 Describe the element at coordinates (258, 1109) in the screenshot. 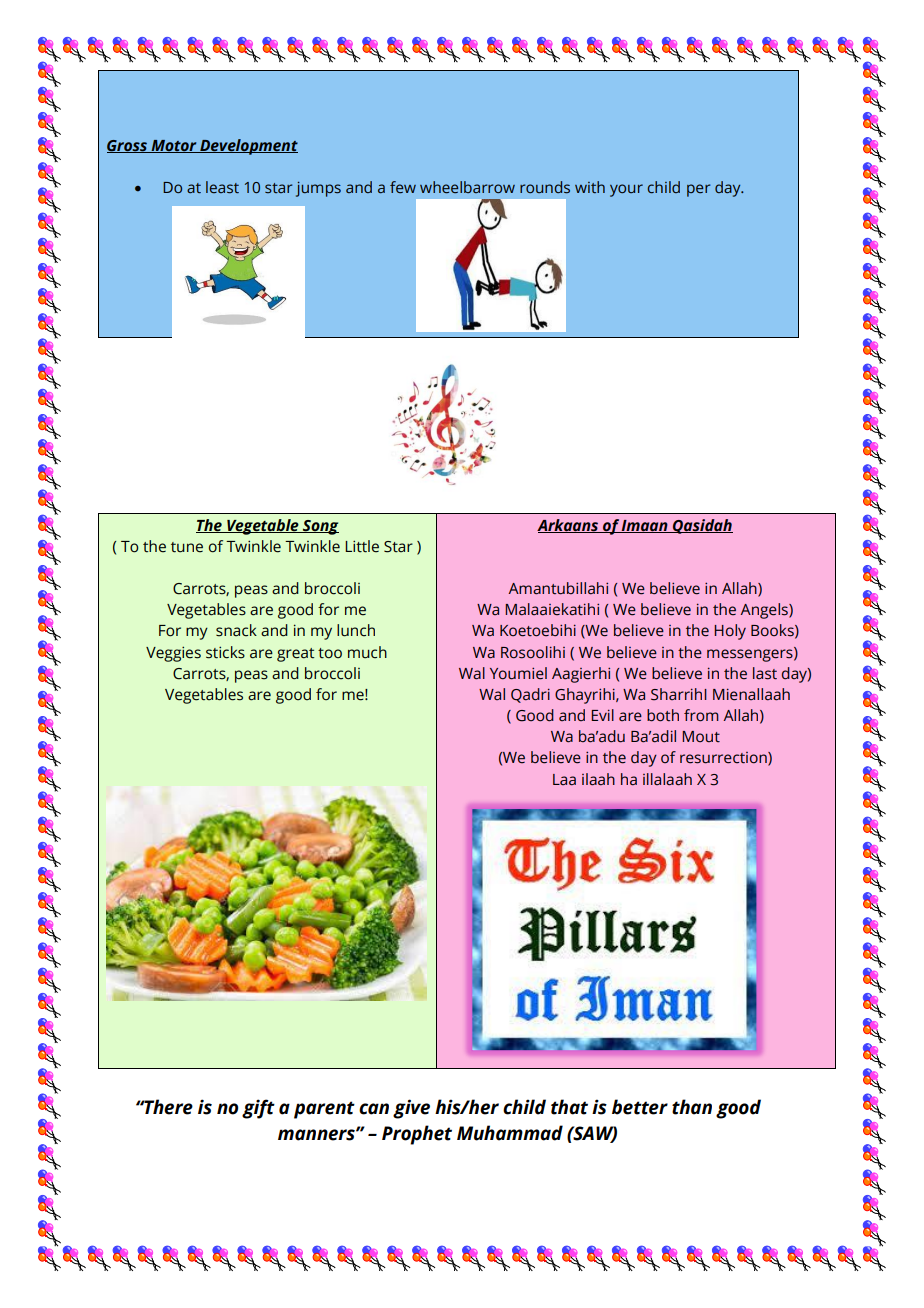

I see `gift` at that location.
